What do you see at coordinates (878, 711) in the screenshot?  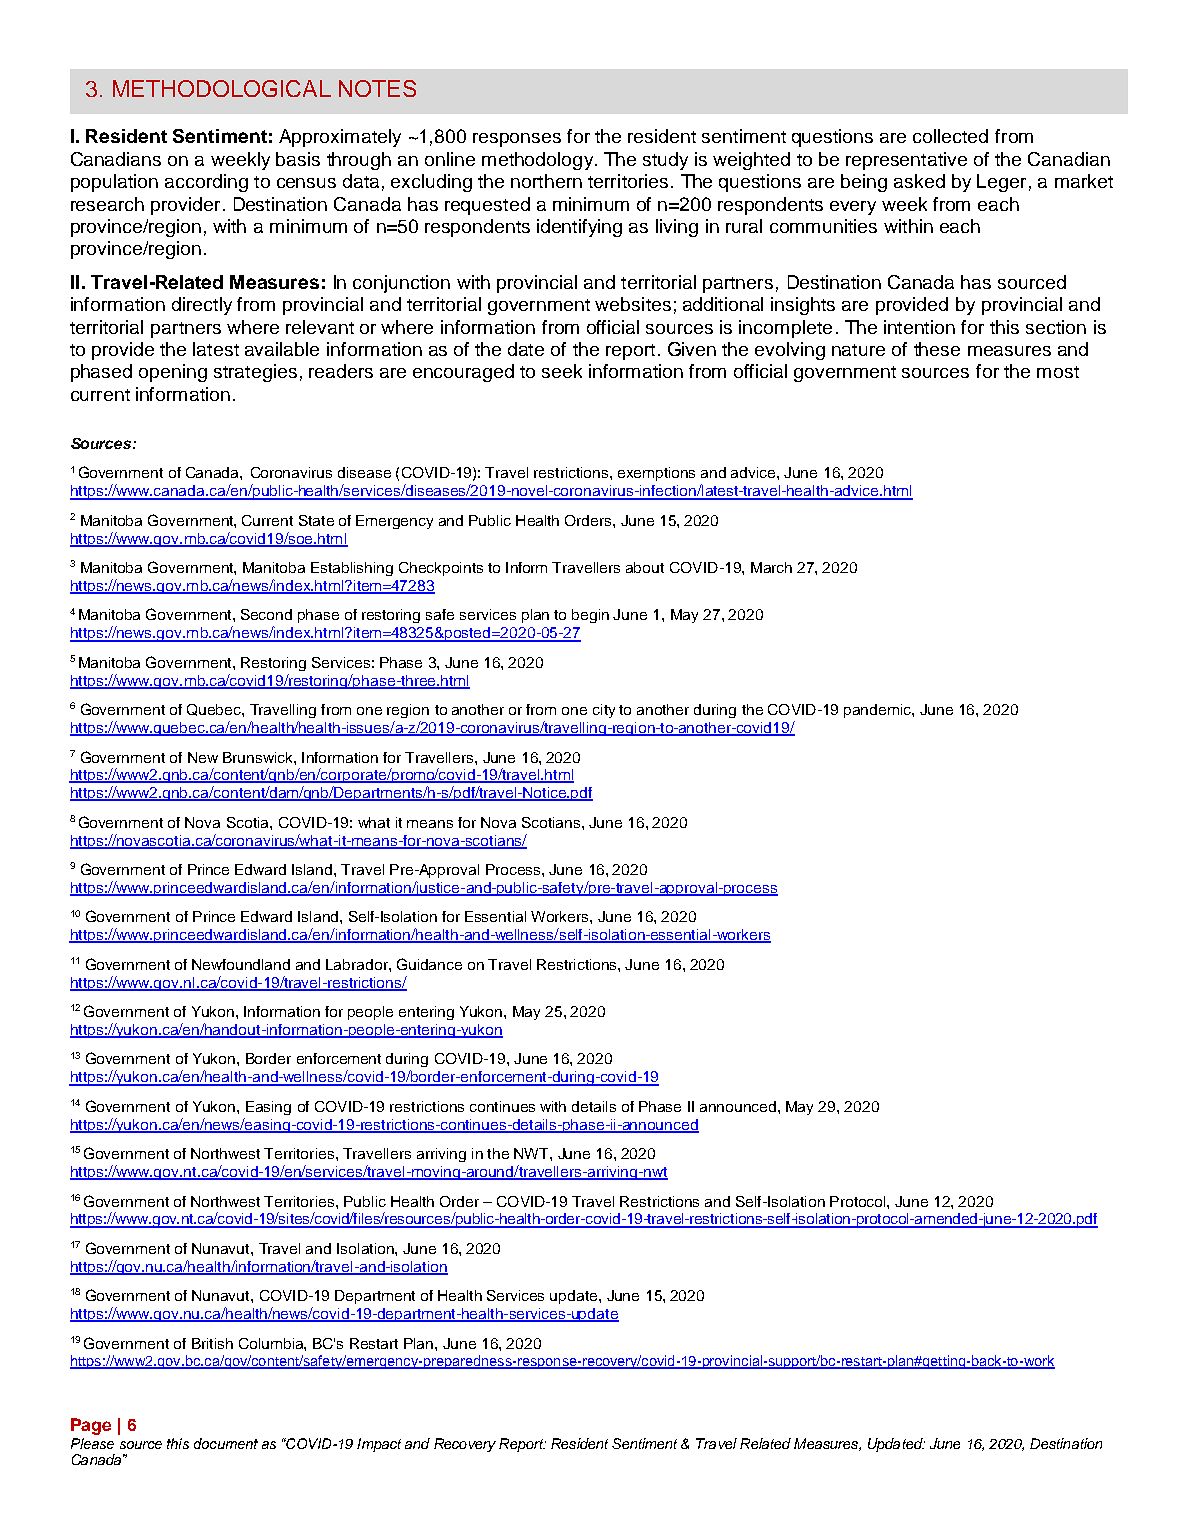 I see `pandemic` at bounding box center [878, 711].
